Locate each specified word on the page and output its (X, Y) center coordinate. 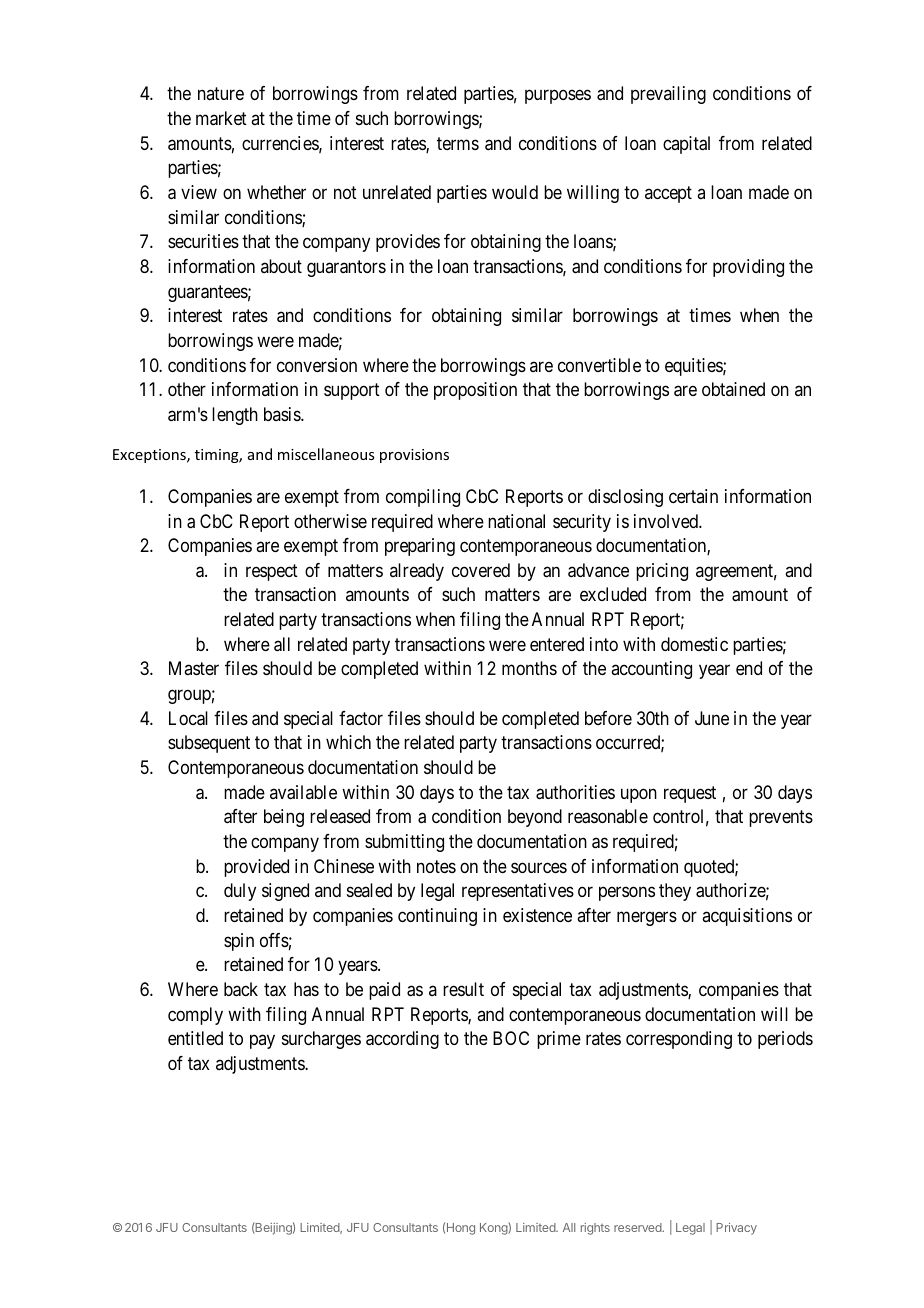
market (221, 118)
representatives (518, 892)
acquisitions (747, 917)
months (529, 668)
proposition (475, 391)
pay (262, 1042)
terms (458, 143)
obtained (733, 389)
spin (239, 942)
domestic (694, 644)
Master (194, 668)
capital (686, 145)
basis (283, 414)
